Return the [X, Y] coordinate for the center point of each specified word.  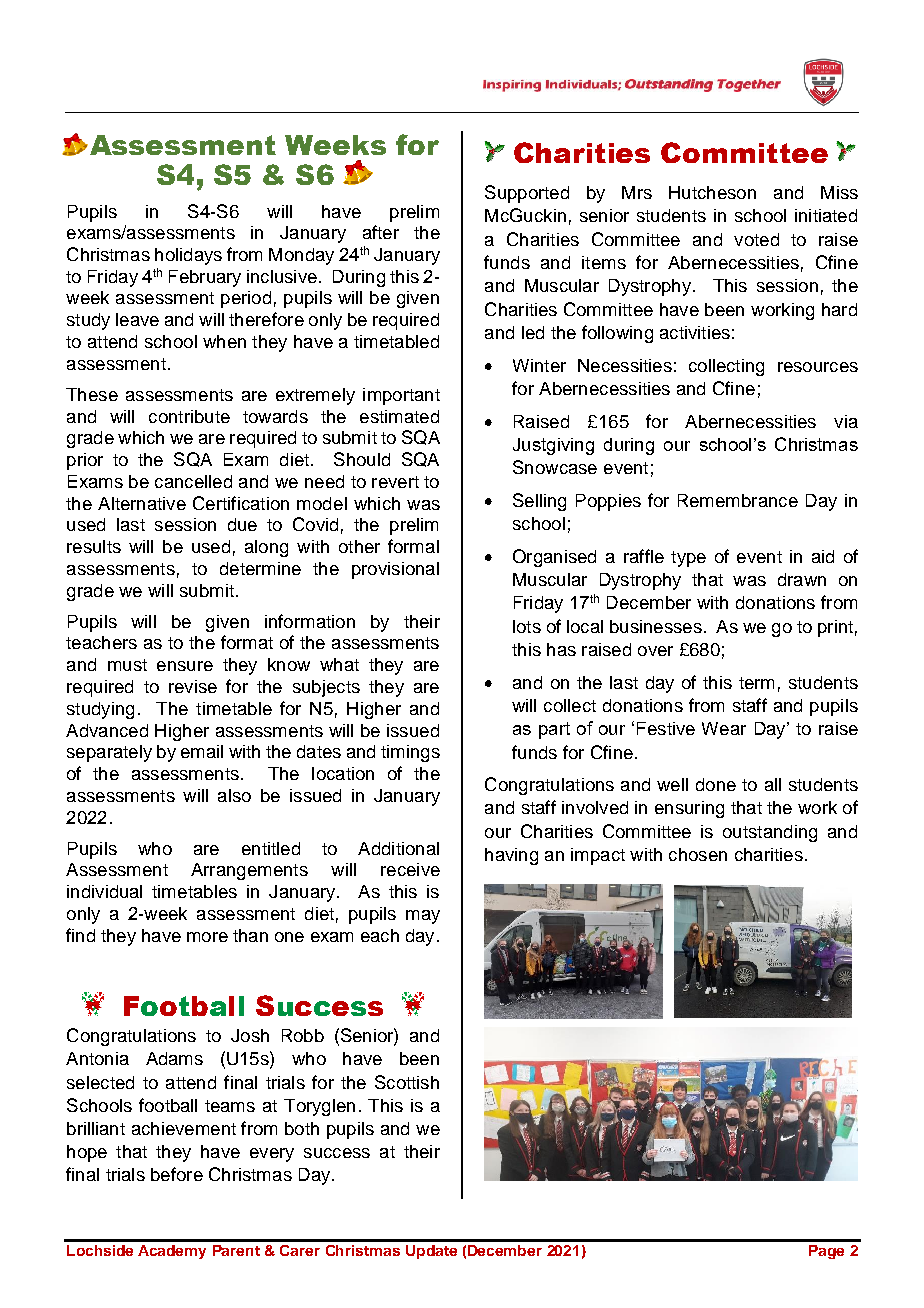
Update [431, 1252]
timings [410, 753]
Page [826, 1252]
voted [756, 239]
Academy [172, 1252]
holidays [188, 256]
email [202, 751]
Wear [724, 728]
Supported [527, 194]
